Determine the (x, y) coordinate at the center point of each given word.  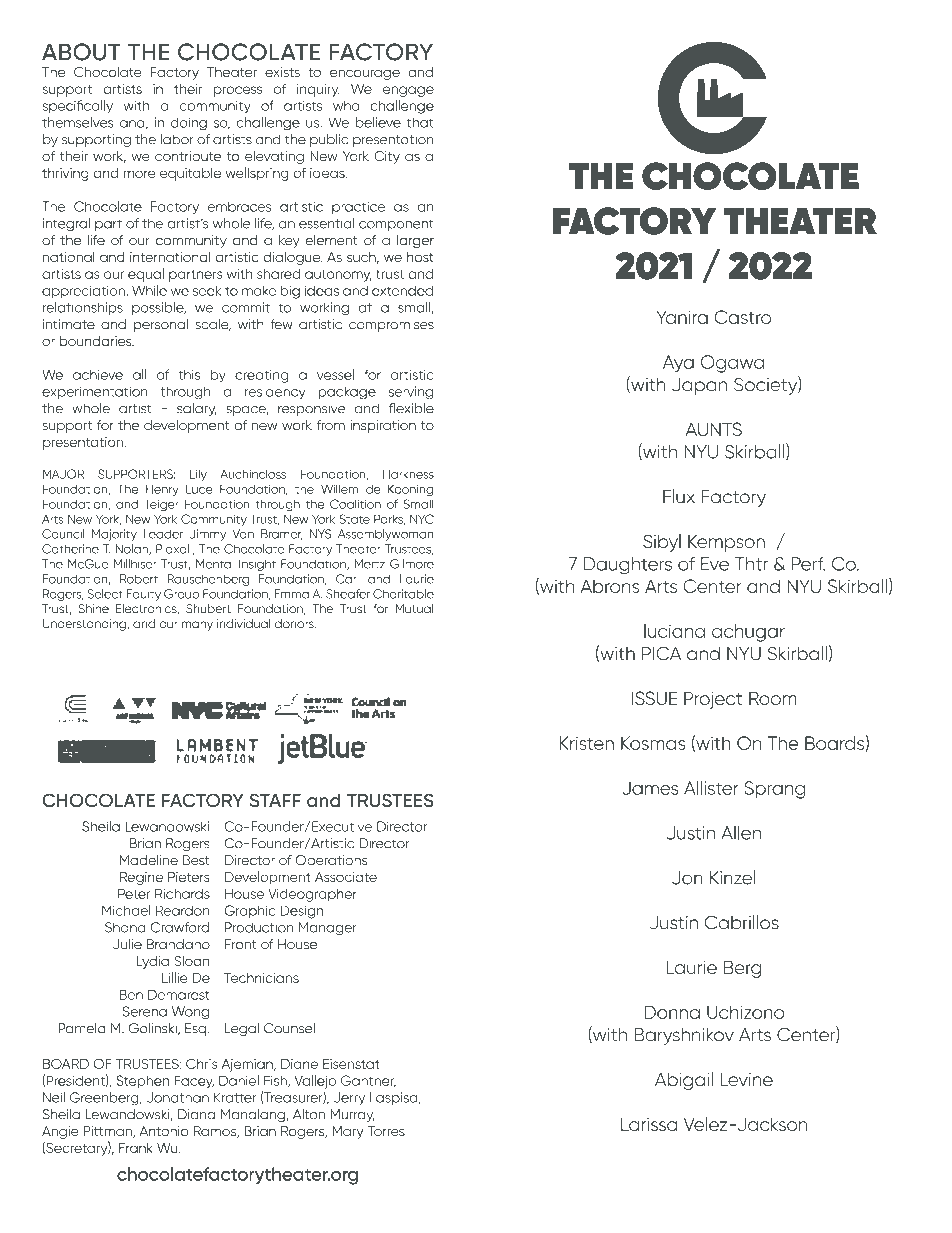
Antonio (164, 1131)
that (420, 122)
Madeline (149, 860)
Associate (346, 877)
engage (408, 91)
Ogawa (732, 364)
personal (161, 325)
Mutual (414, 609)
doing (189, 124)
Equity (143, 595)
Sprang (774, 790)
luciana (674, 631)
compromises (391, 325)
